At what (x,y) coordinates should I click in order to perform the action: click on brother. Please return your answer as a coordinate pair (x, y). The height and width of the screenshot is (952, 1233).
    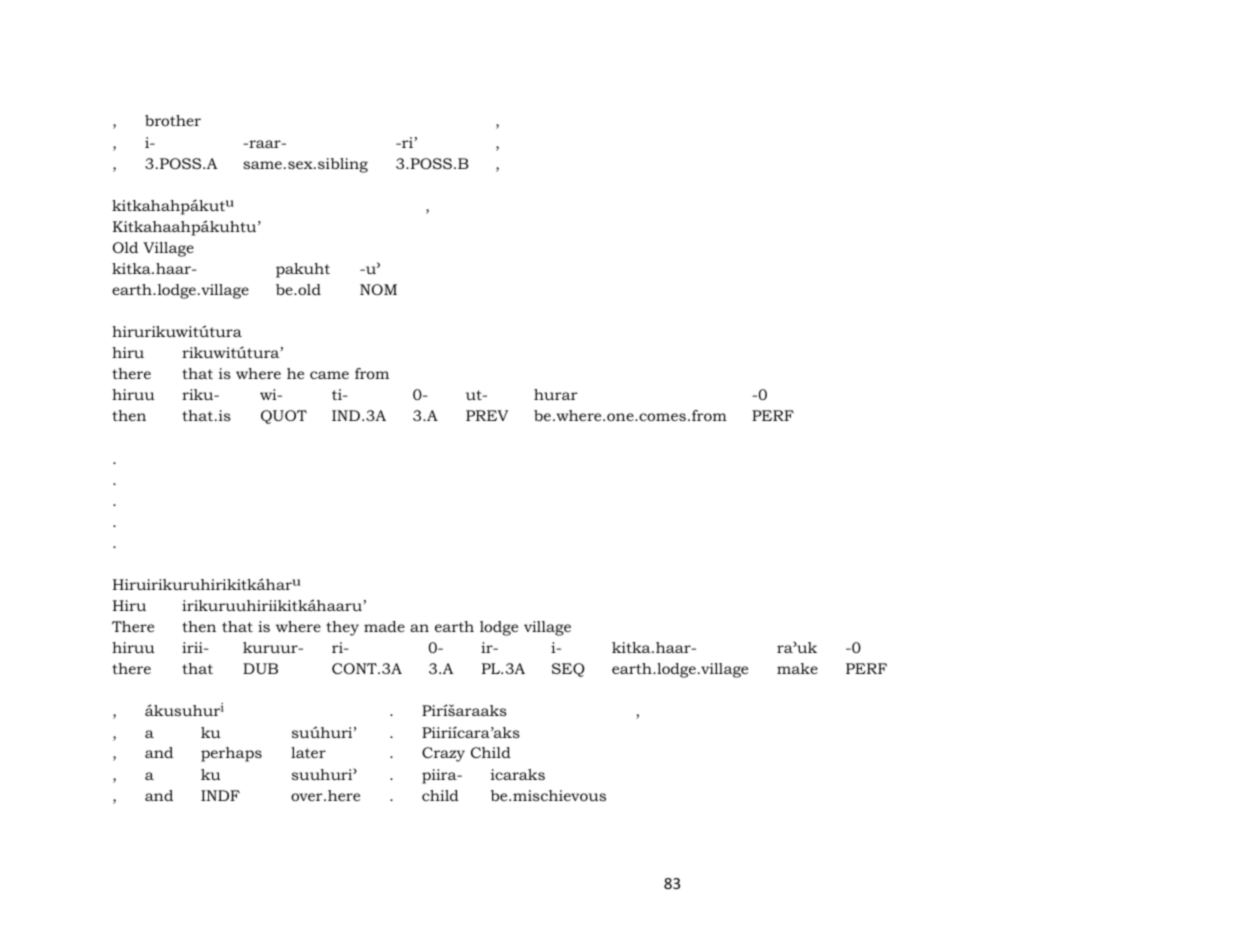
    Looking at the image, I should click on (173, 120).
